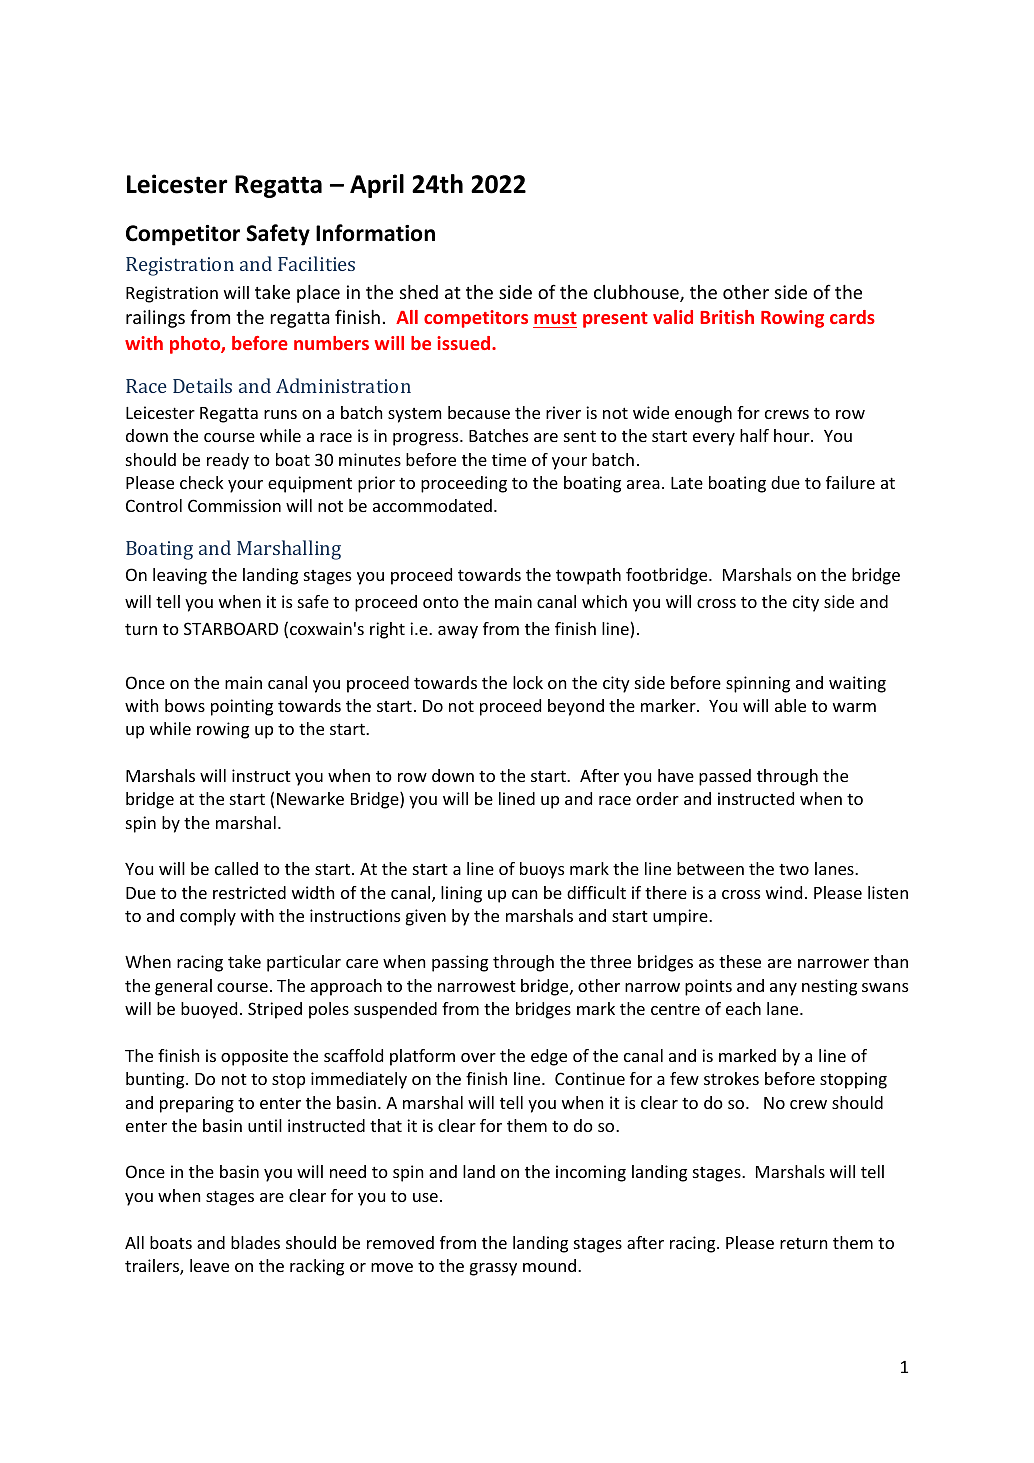 The width and height of the image is (1034, 1463). What do you see at coordinates (255, 1242) in the image?
I see `blades` at bounding box center [255, 1242].
